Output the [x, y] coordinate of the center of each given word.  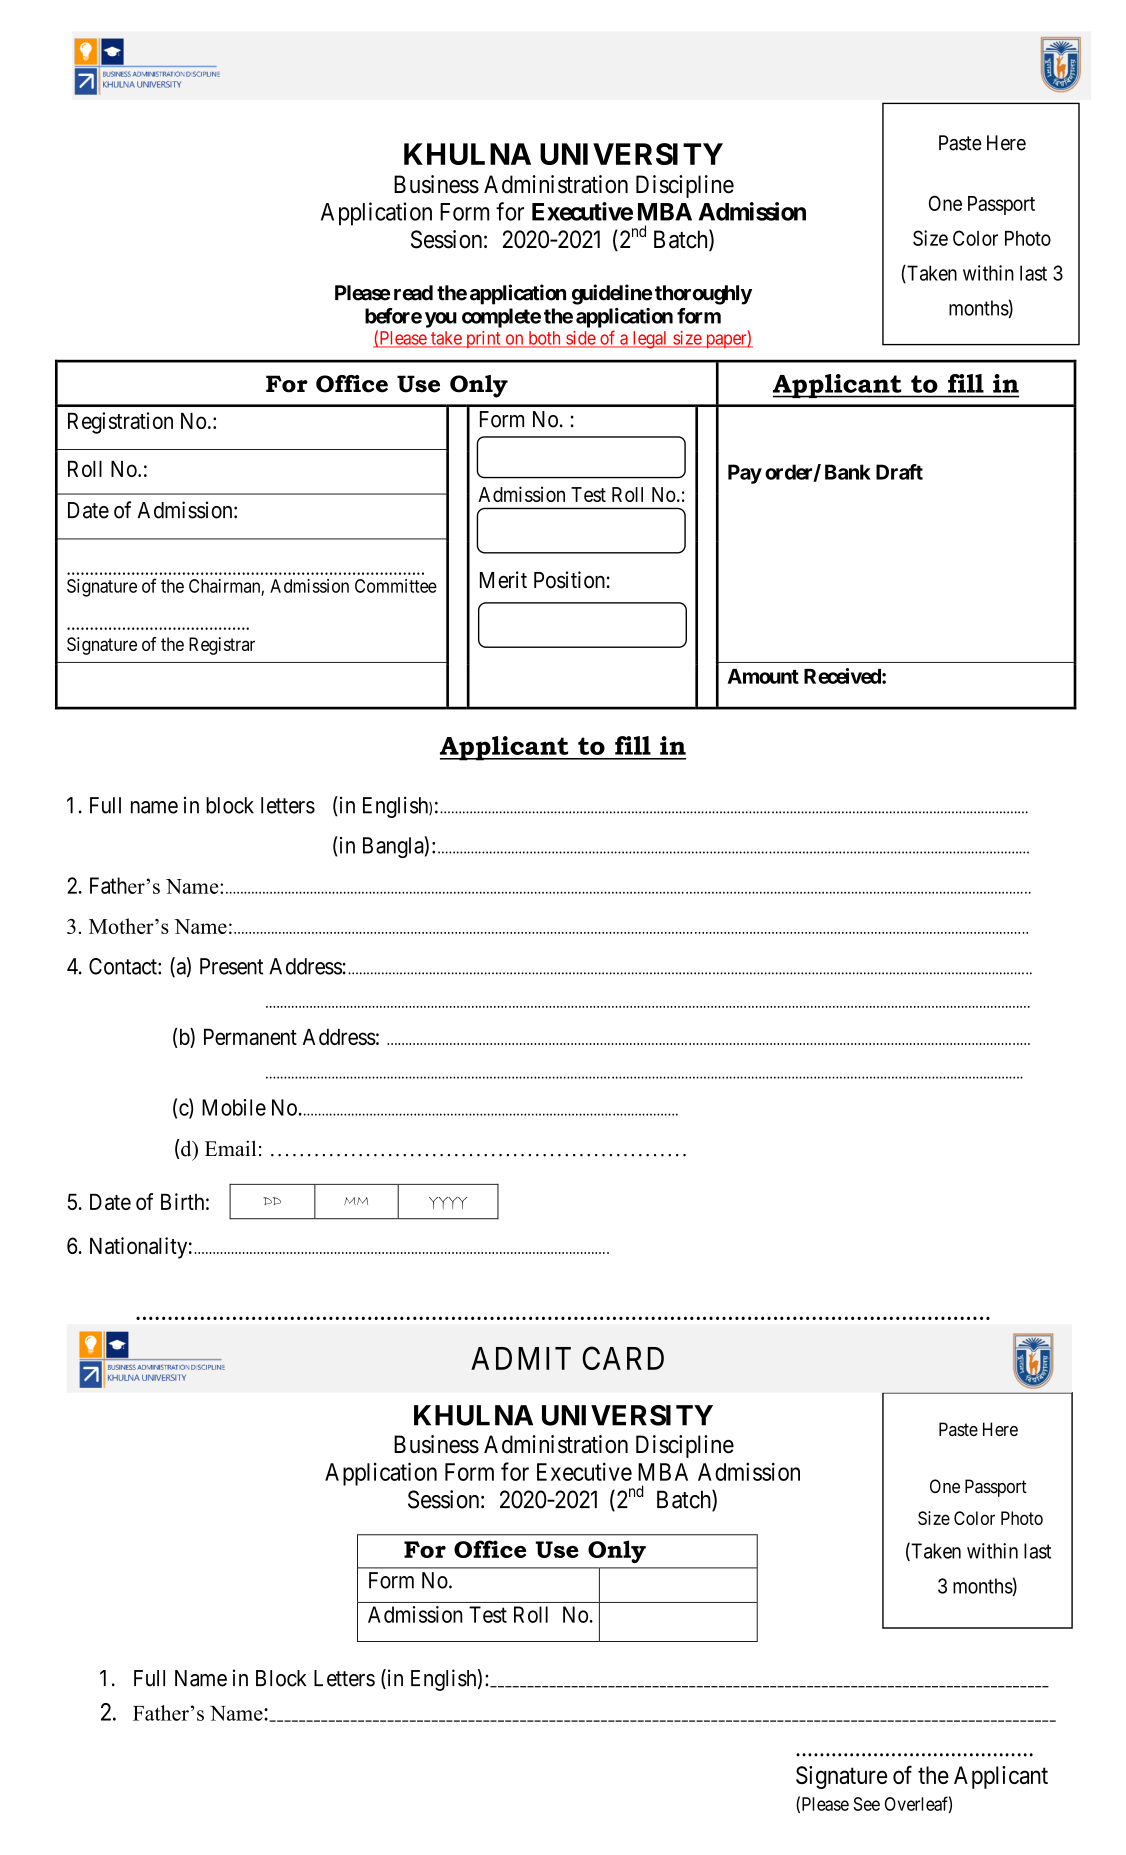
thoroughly [703, 295]
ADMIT [521, 1358]
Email [230, 1148]
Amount [763, 676]
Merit [503, 580]
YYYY [448, 1203]
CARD [623, 1358]
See [866, 1804]
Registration [120, 423]
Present [231, 966]
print [483, 339]
